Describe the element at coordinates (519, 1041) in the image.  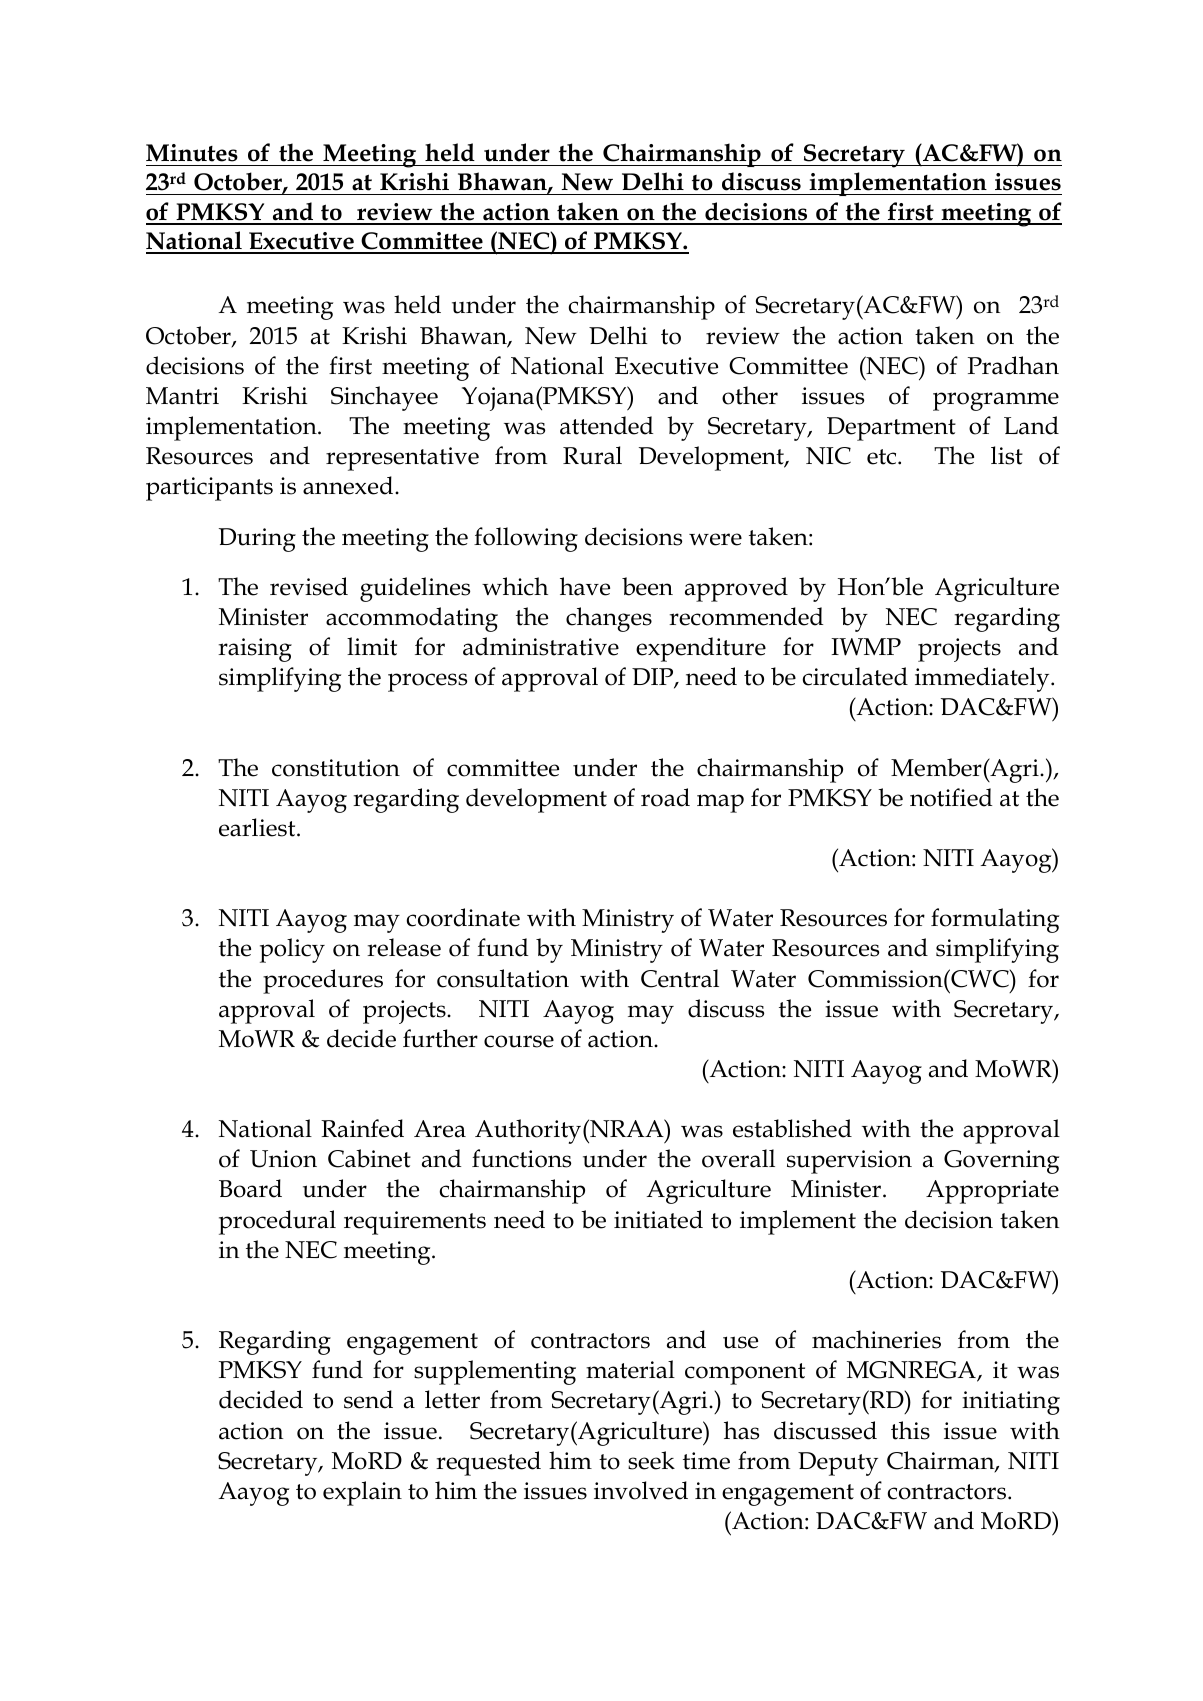
I see `course` at that location.
